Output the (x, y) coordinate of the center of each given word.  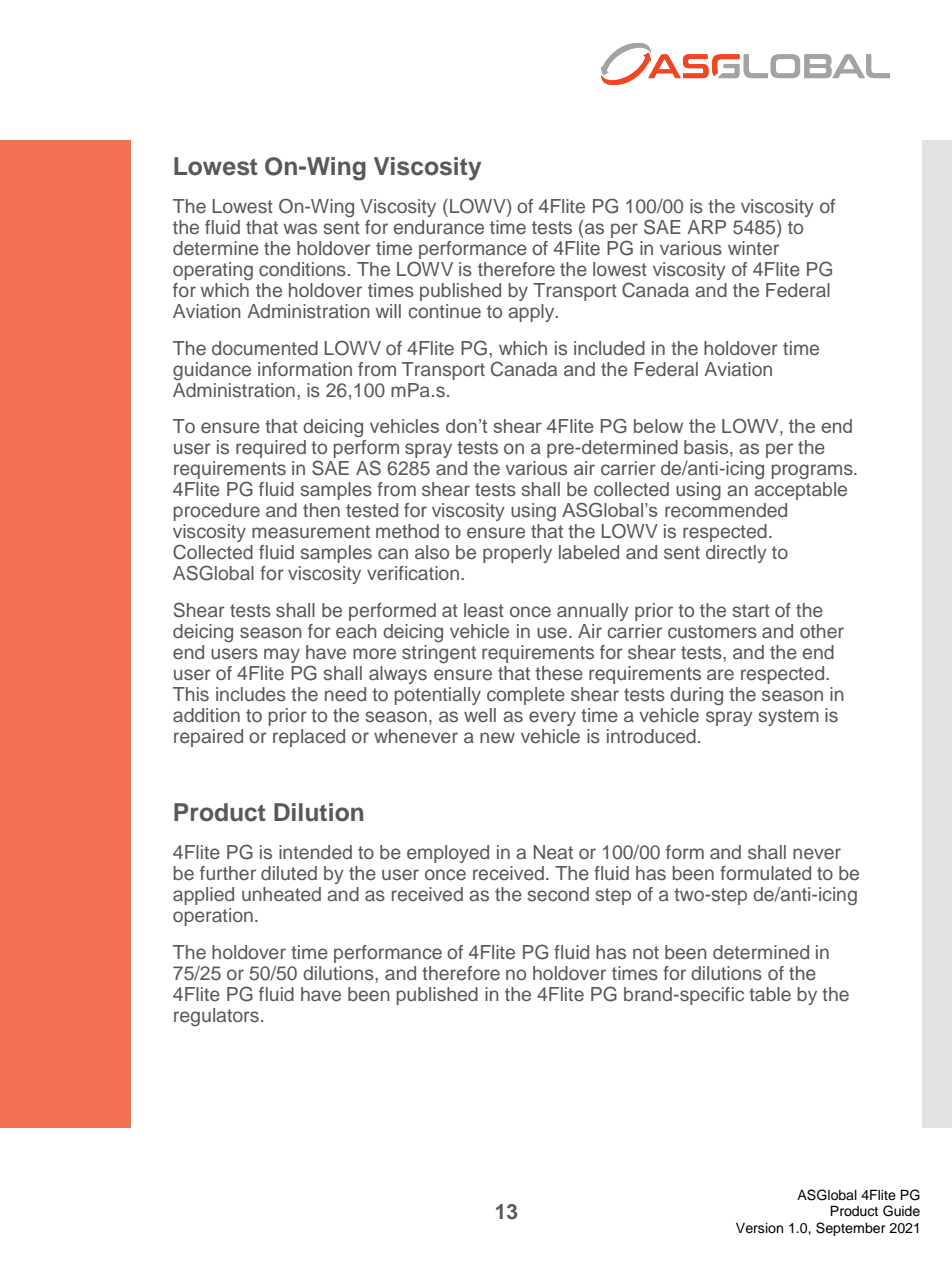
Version (759, 1228)
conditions (302, 269)
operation (213, 917)
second (558, 894)
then (321, 510)
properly (517, 554)
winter (753, 248)
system (788, 717)
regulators (216, 1017)
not (646, 952)
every (552, 718)
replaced (309, 738)
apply (532, 313)
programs (813, 471)
